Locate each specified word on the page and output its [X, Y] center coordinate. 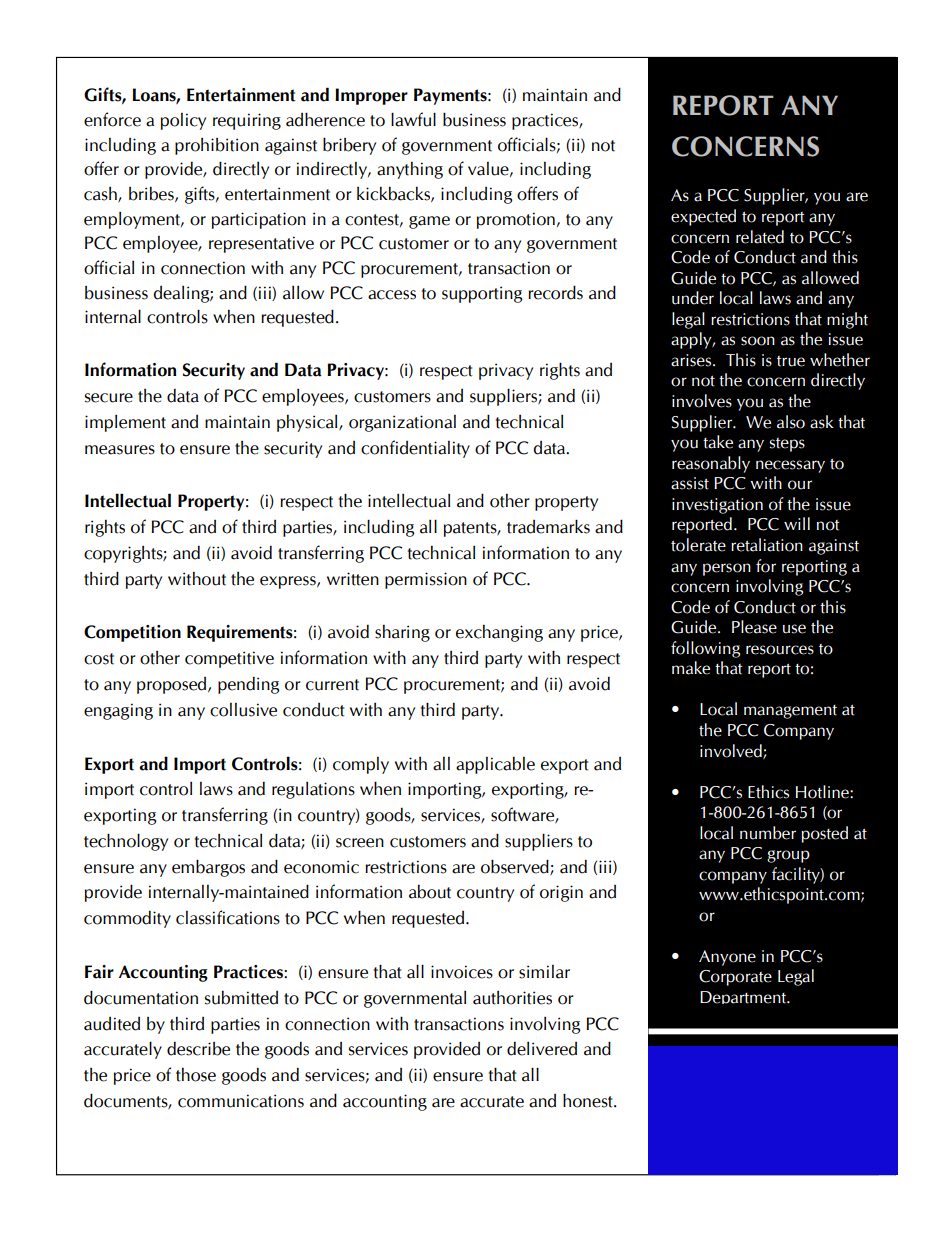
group [788, 856]
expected [703, 217]
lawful [413, 119]
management [790, 712]
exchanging [499, 633]
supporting [482, 294]
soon [758, 341]
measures [120, 450]
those [196, 1075]
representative [261, 244]
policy [183, 121]
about [430, 892]
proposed [173, 685]
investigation [717, 506]
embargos [208, 868]
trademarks [548, 526]
